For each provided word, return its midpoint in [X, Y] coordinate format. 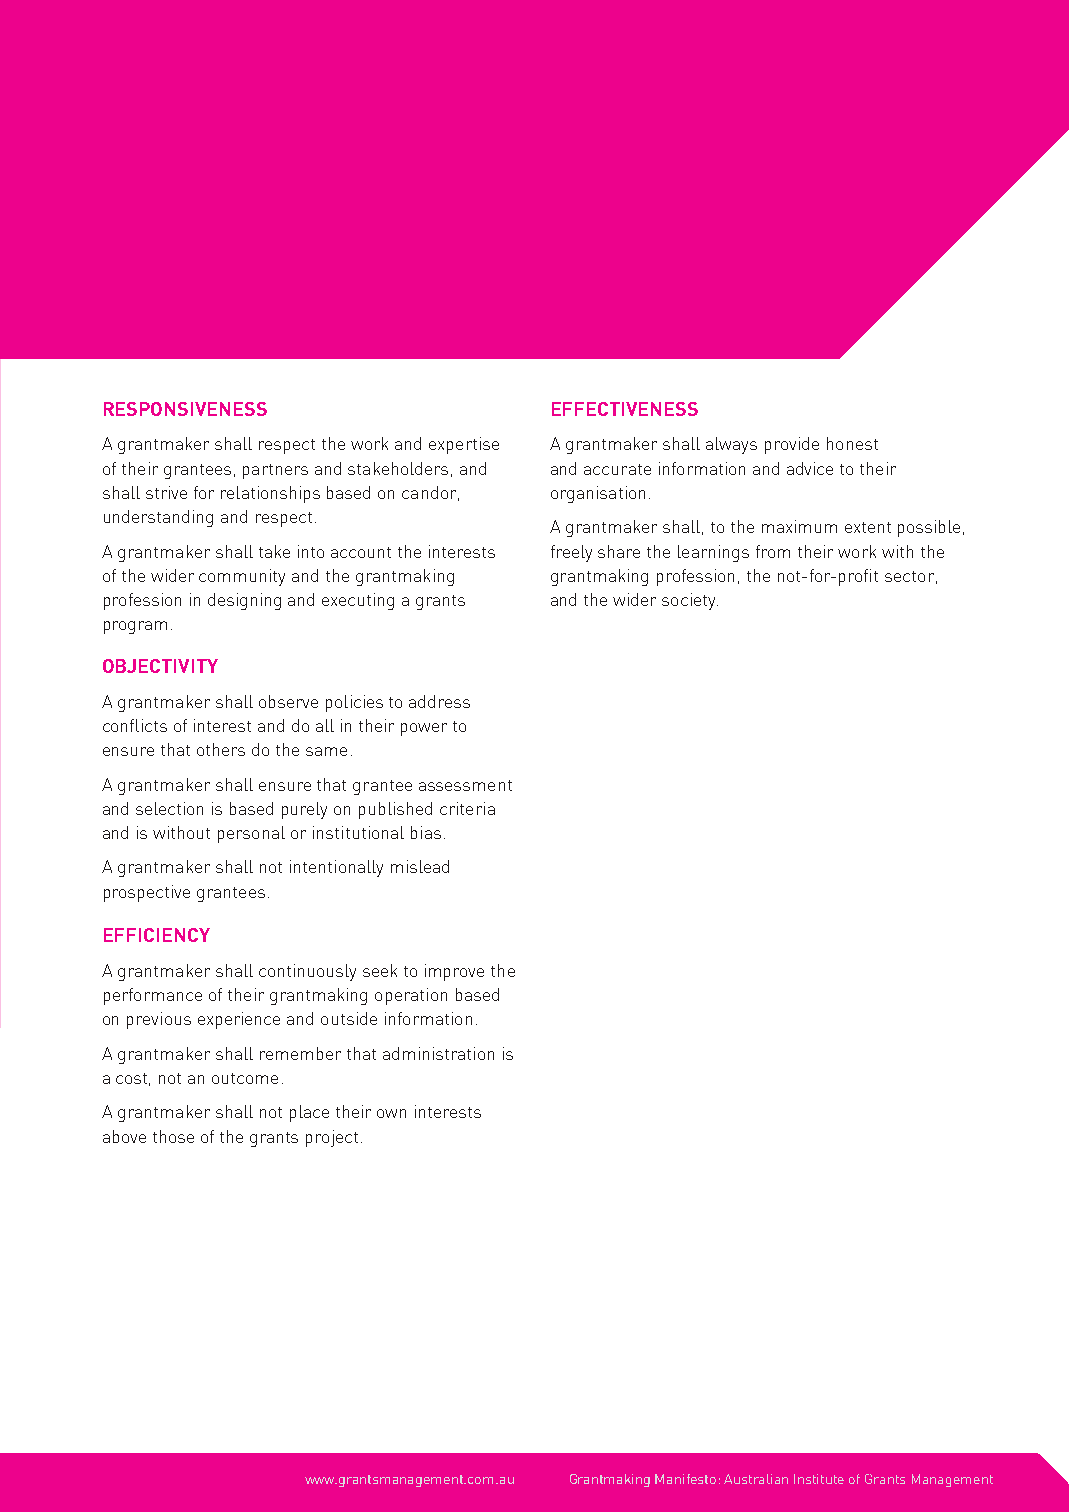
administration [438, 1053]
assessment [465, 785]
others [221, 749]
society [690, 601]
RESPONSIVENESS [185, 409]
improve [454, 972]
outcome [245, 1078]
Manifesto [685, 1479]
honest [852, 443]
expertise [464, 445]
